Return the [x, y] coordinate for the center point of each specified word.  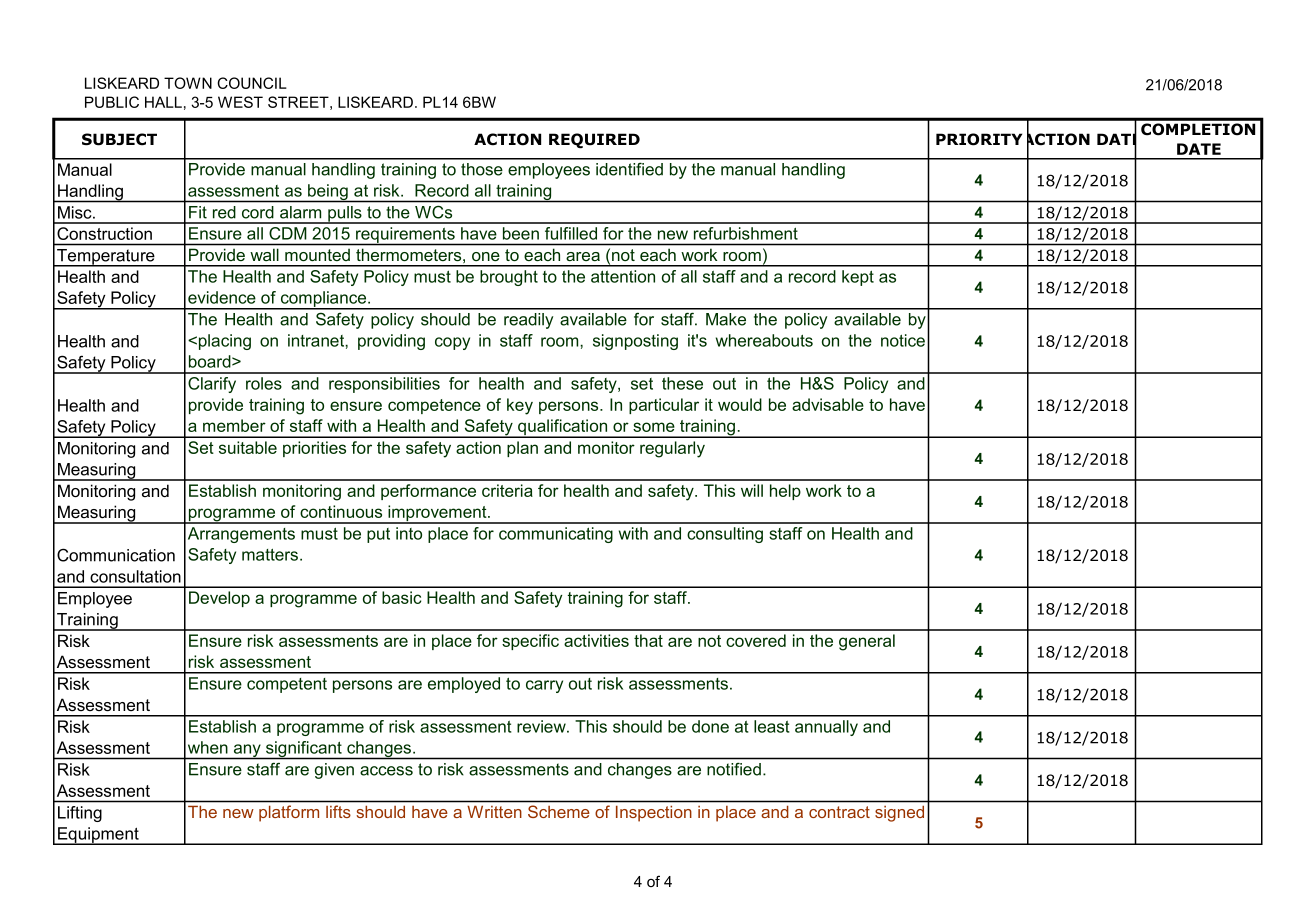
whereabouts [764, 340]
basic [401, 597]
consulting [725, 535]
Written [494, 812]
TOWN [188, 83]
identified [629, 169]
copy [452, 343]
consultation [135, 576]
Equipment [98, 836]
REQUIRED [594, 141]
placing [225, 342]
